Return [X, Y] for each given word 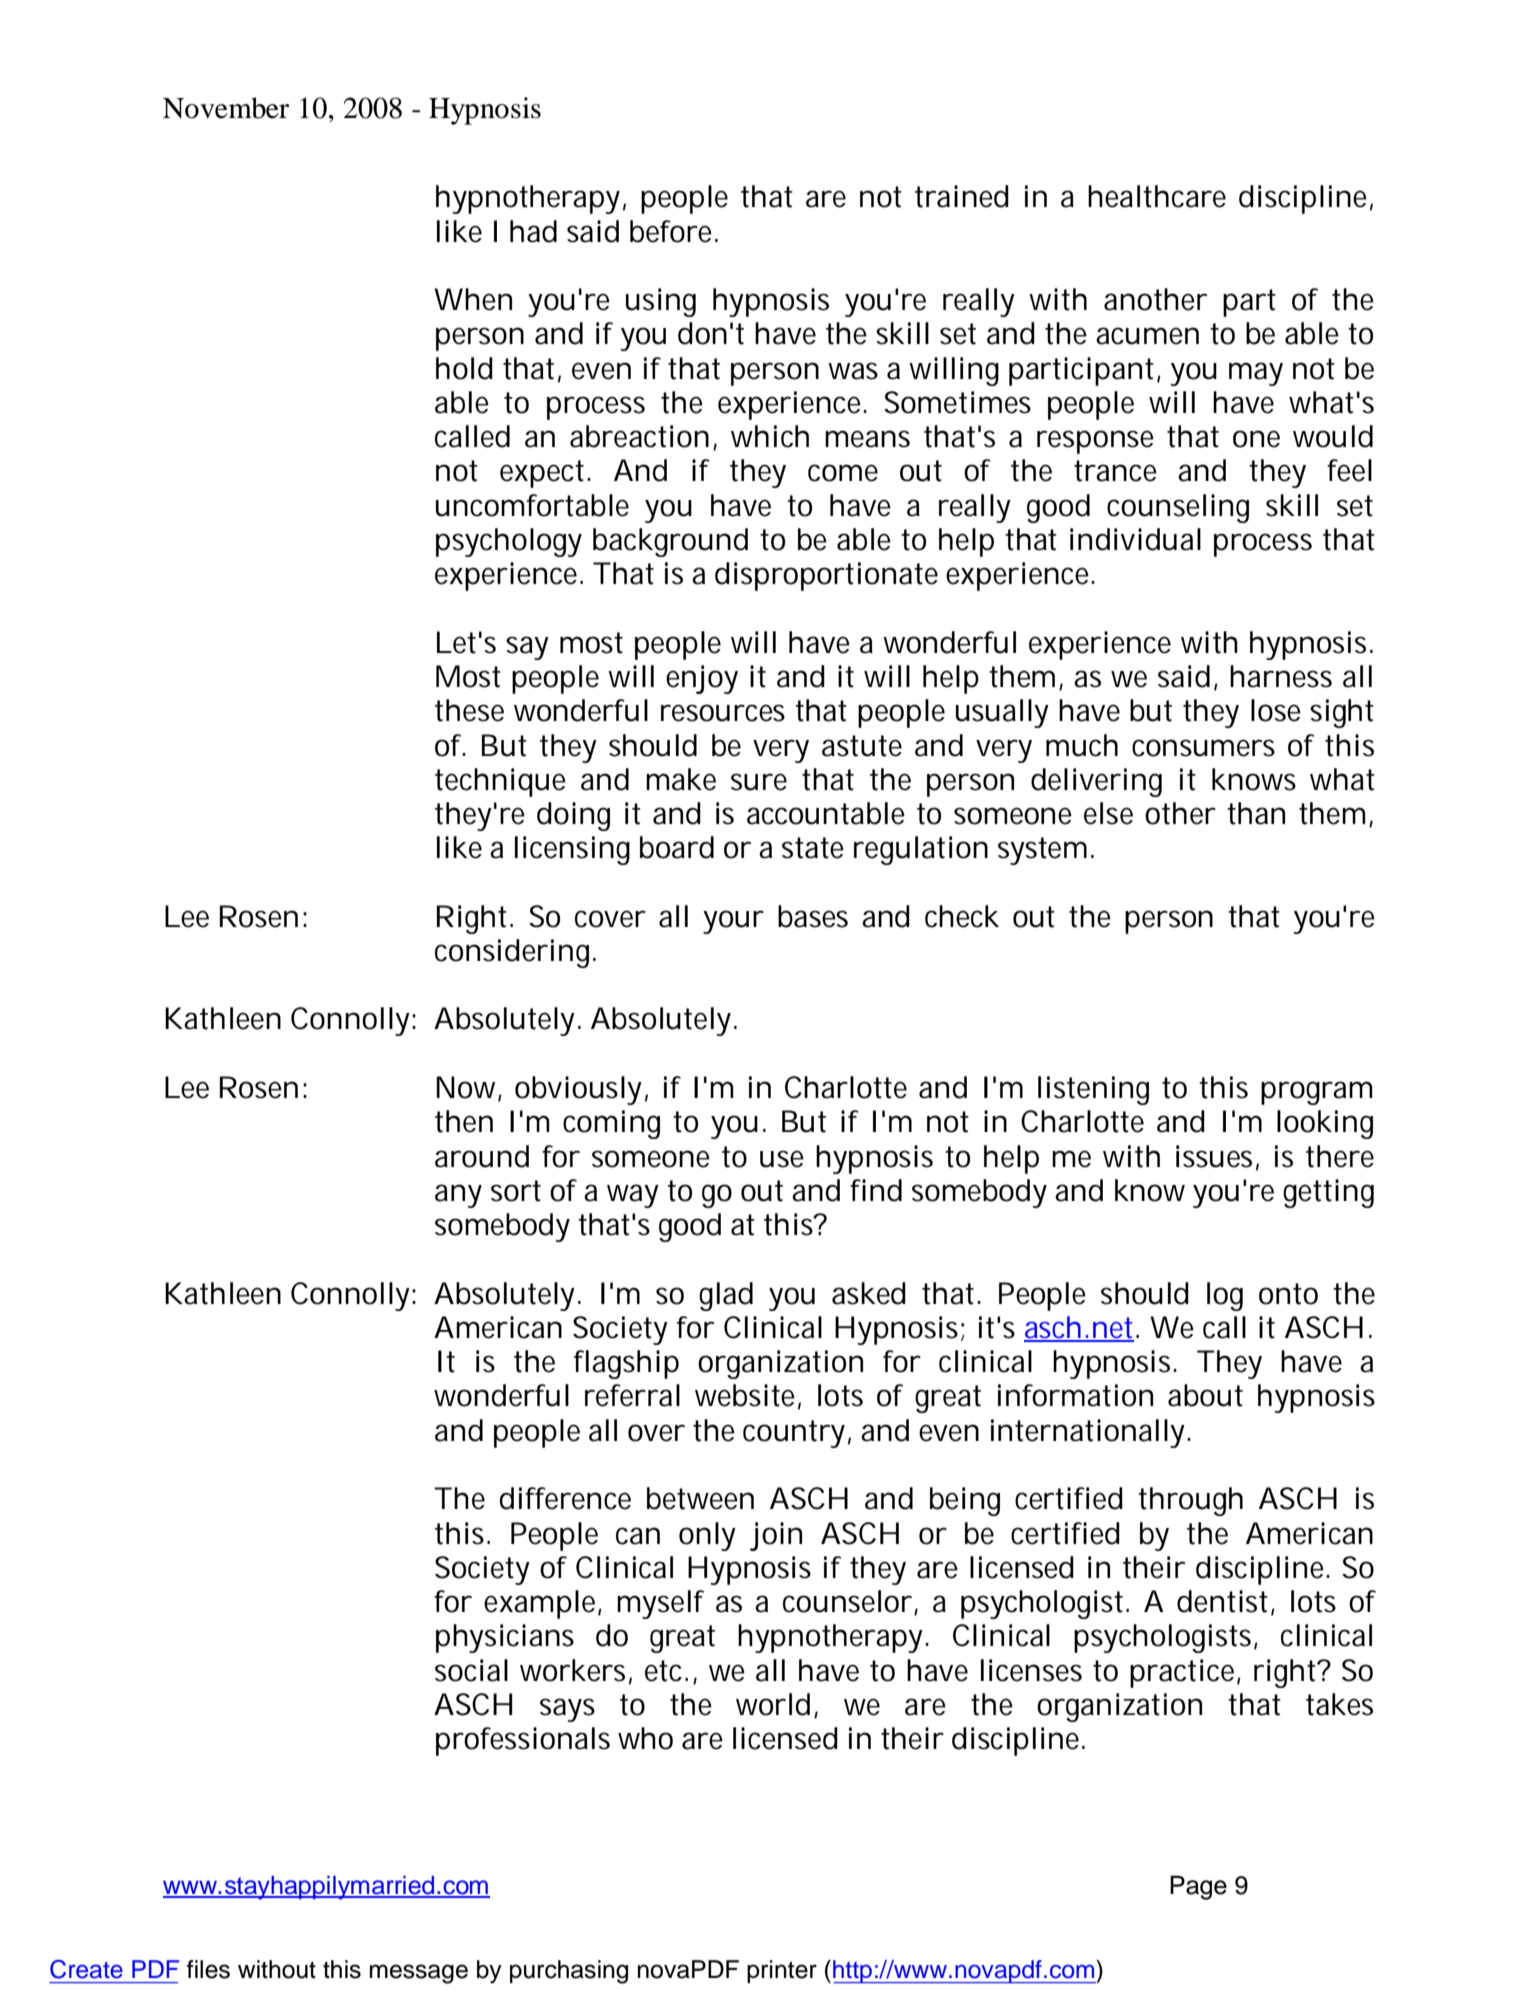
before [673, 231]
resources [723, 713]
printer [782, 1971]
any [458, 1196]
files [208, 1969]
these [469, 710]
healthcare [1157, 196]
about [1205, 1395]
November [226, 108]
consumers [1203, 748]
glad [726, 1296]
